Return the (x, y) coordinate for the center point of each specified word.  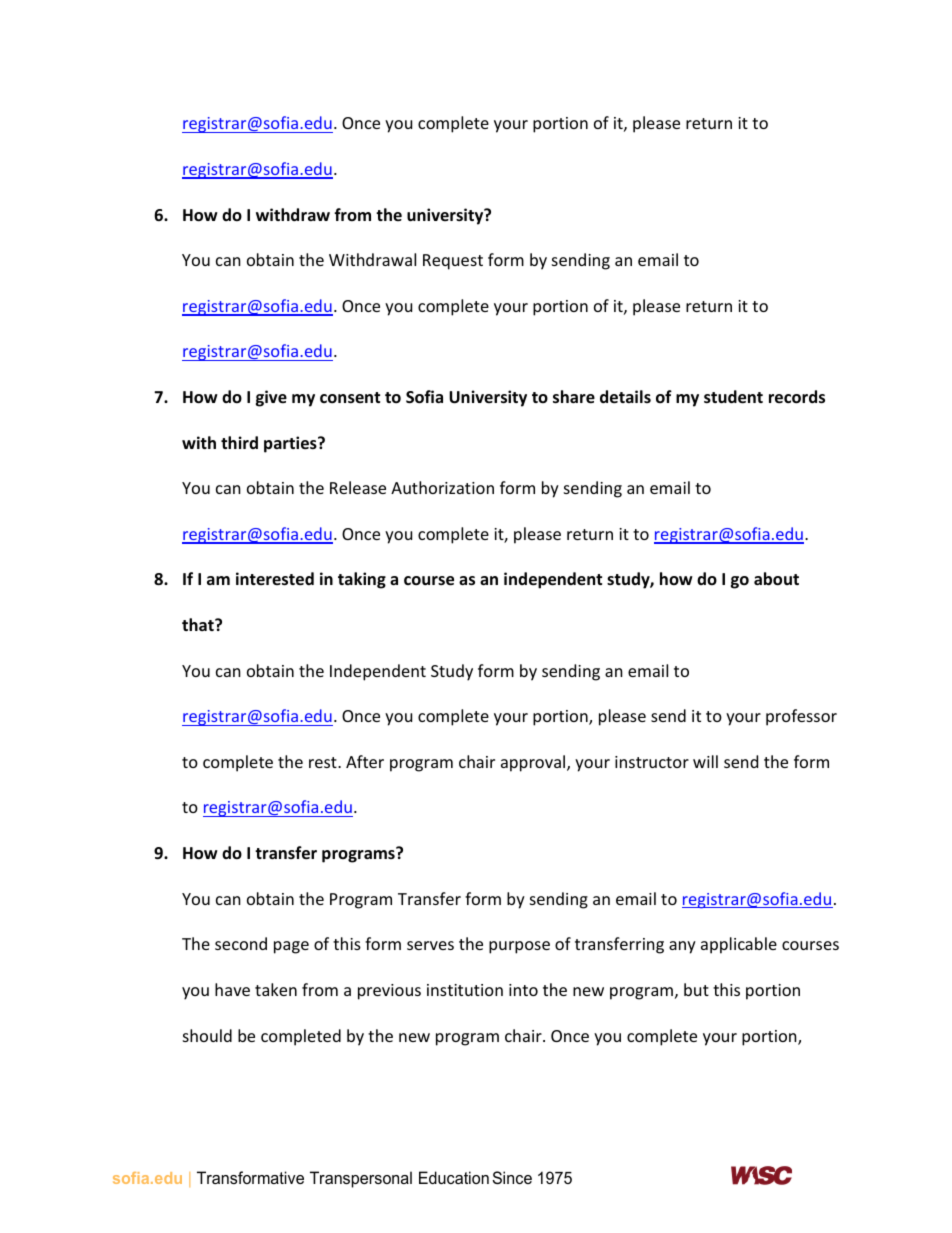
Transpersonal (361, 1179)
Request (453, 262)
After (365, 761)
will (705, 761)
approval (534, 763)
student (733, 397)
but (696, 989)
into (523, 990)
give (271, 398)
